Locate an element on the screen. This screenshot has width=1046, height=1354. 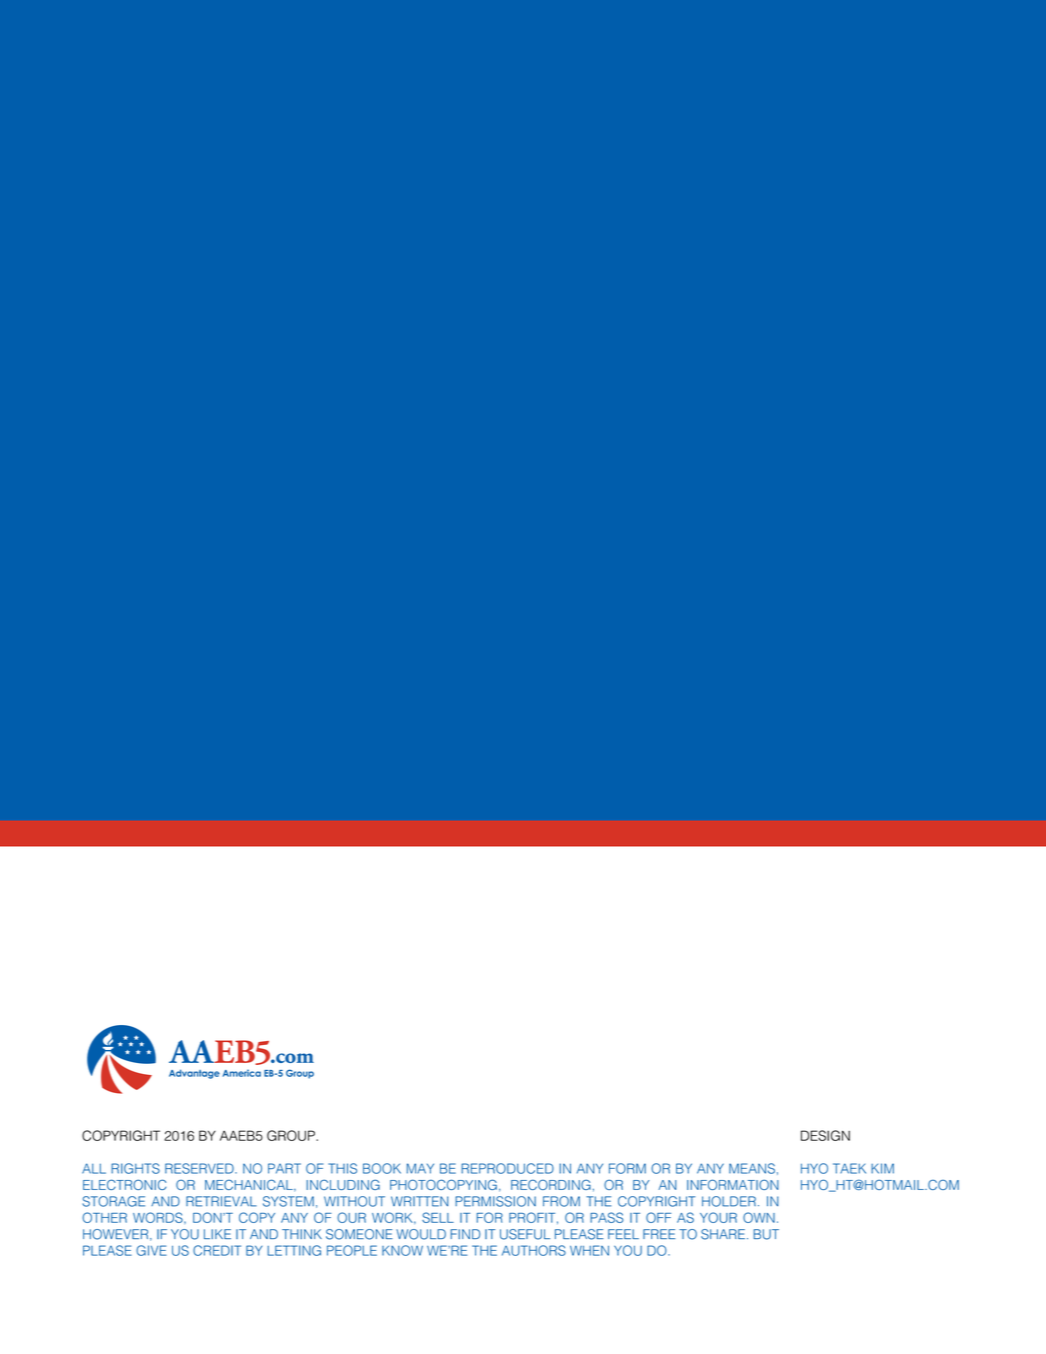
credit is located at coordinates (217, 1250).
